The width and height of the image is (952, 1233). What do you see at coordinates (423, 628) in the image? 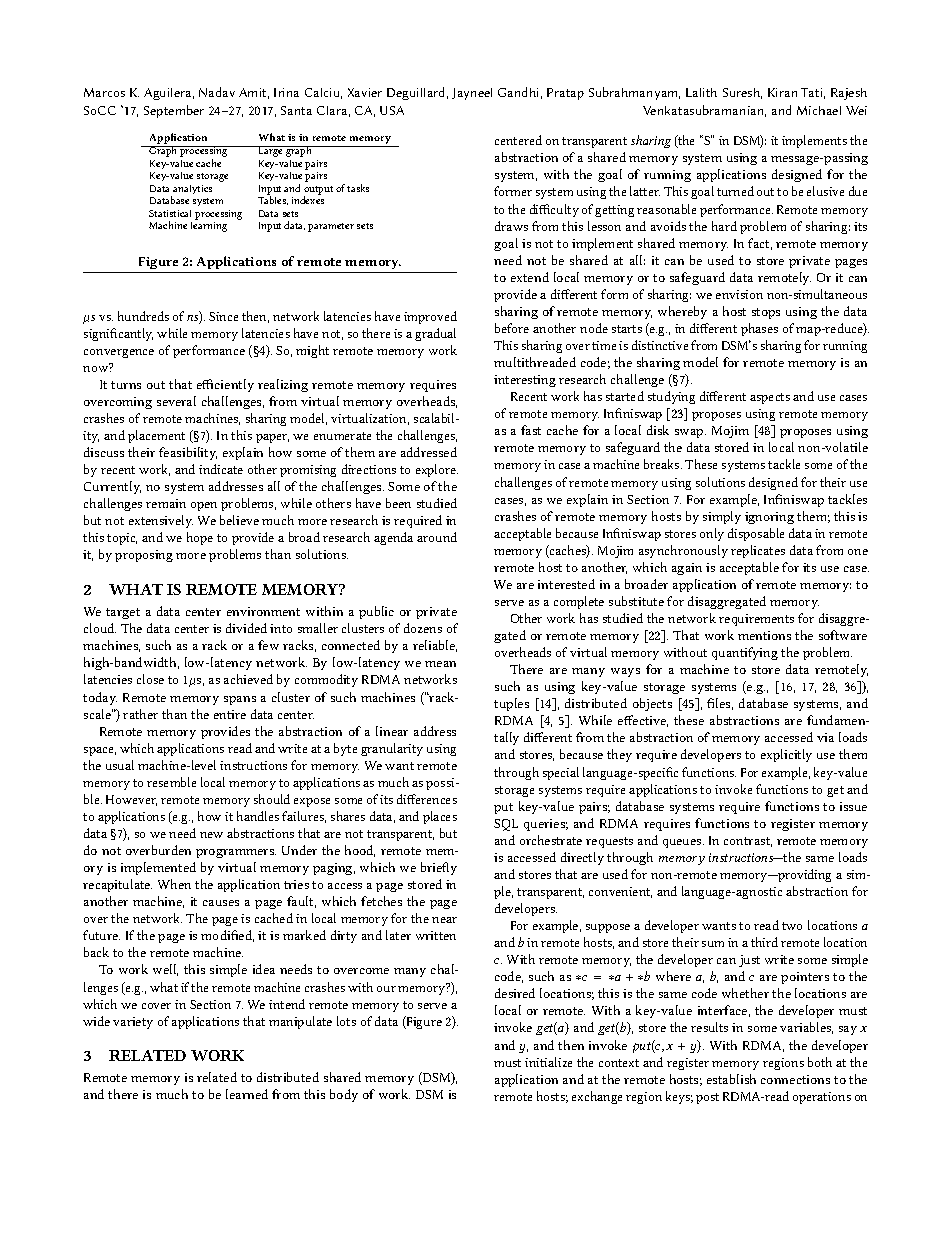
I see `dozens` at bounding box center [423, 628].
